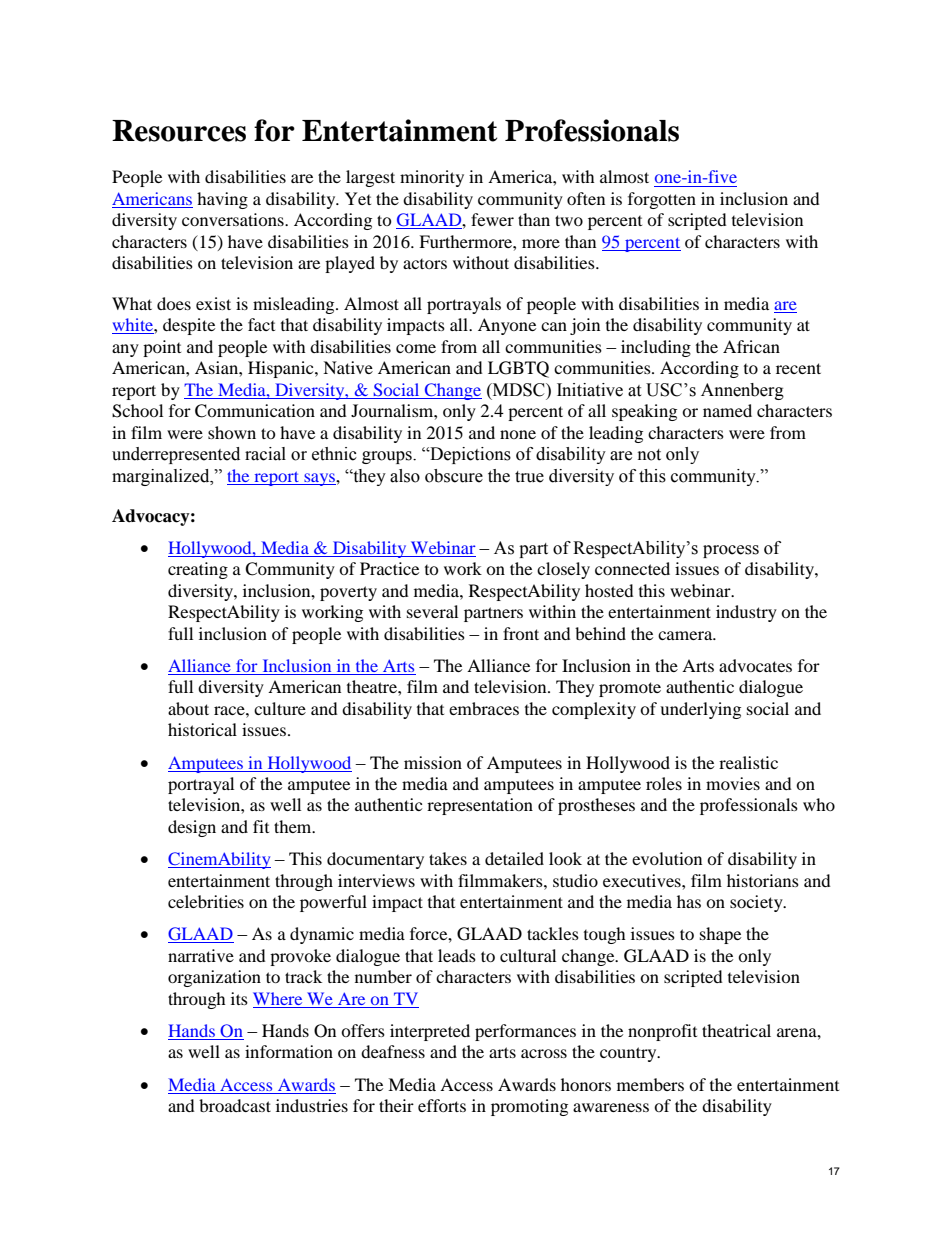  What do you see at coordinates (432, 178) in the screenshot?
I see `minority` at bounding box center [432, 178].
